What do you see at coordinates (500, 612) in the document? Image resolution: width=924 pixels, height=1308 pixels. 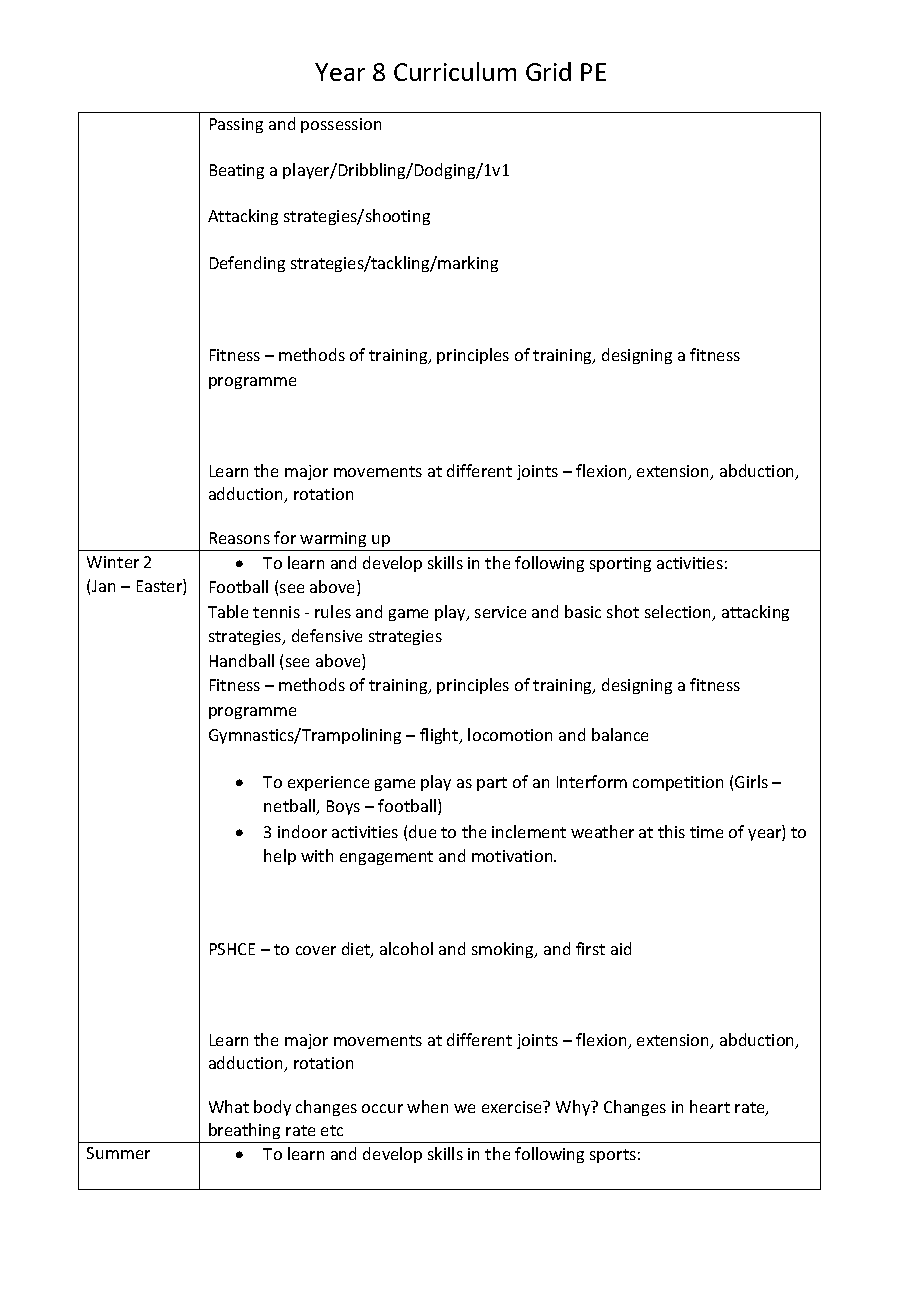 I see `service` at bounding box center [500, 612].
